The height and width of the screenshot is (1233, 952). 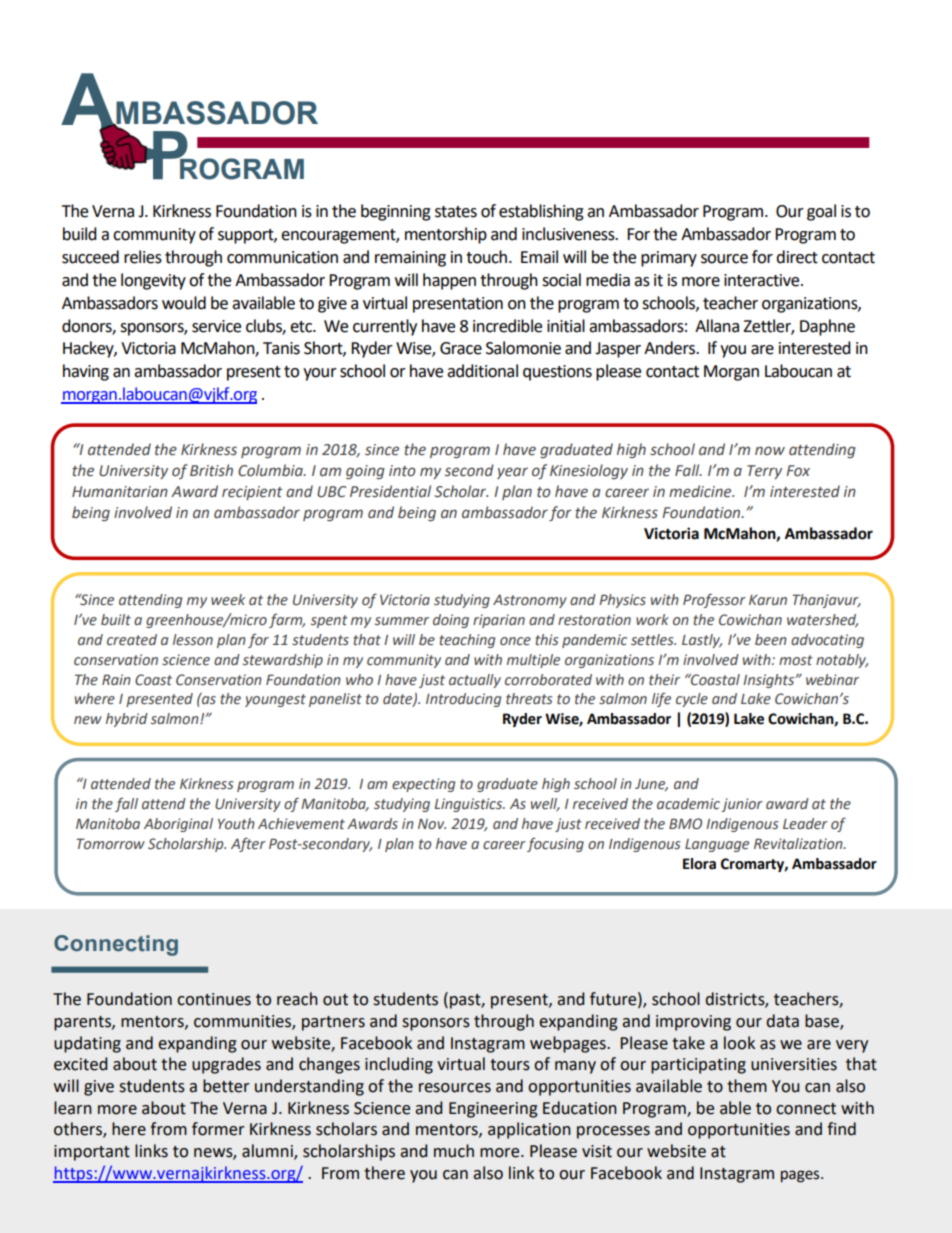 I want to click on direct, so click(x=797, y=257).
